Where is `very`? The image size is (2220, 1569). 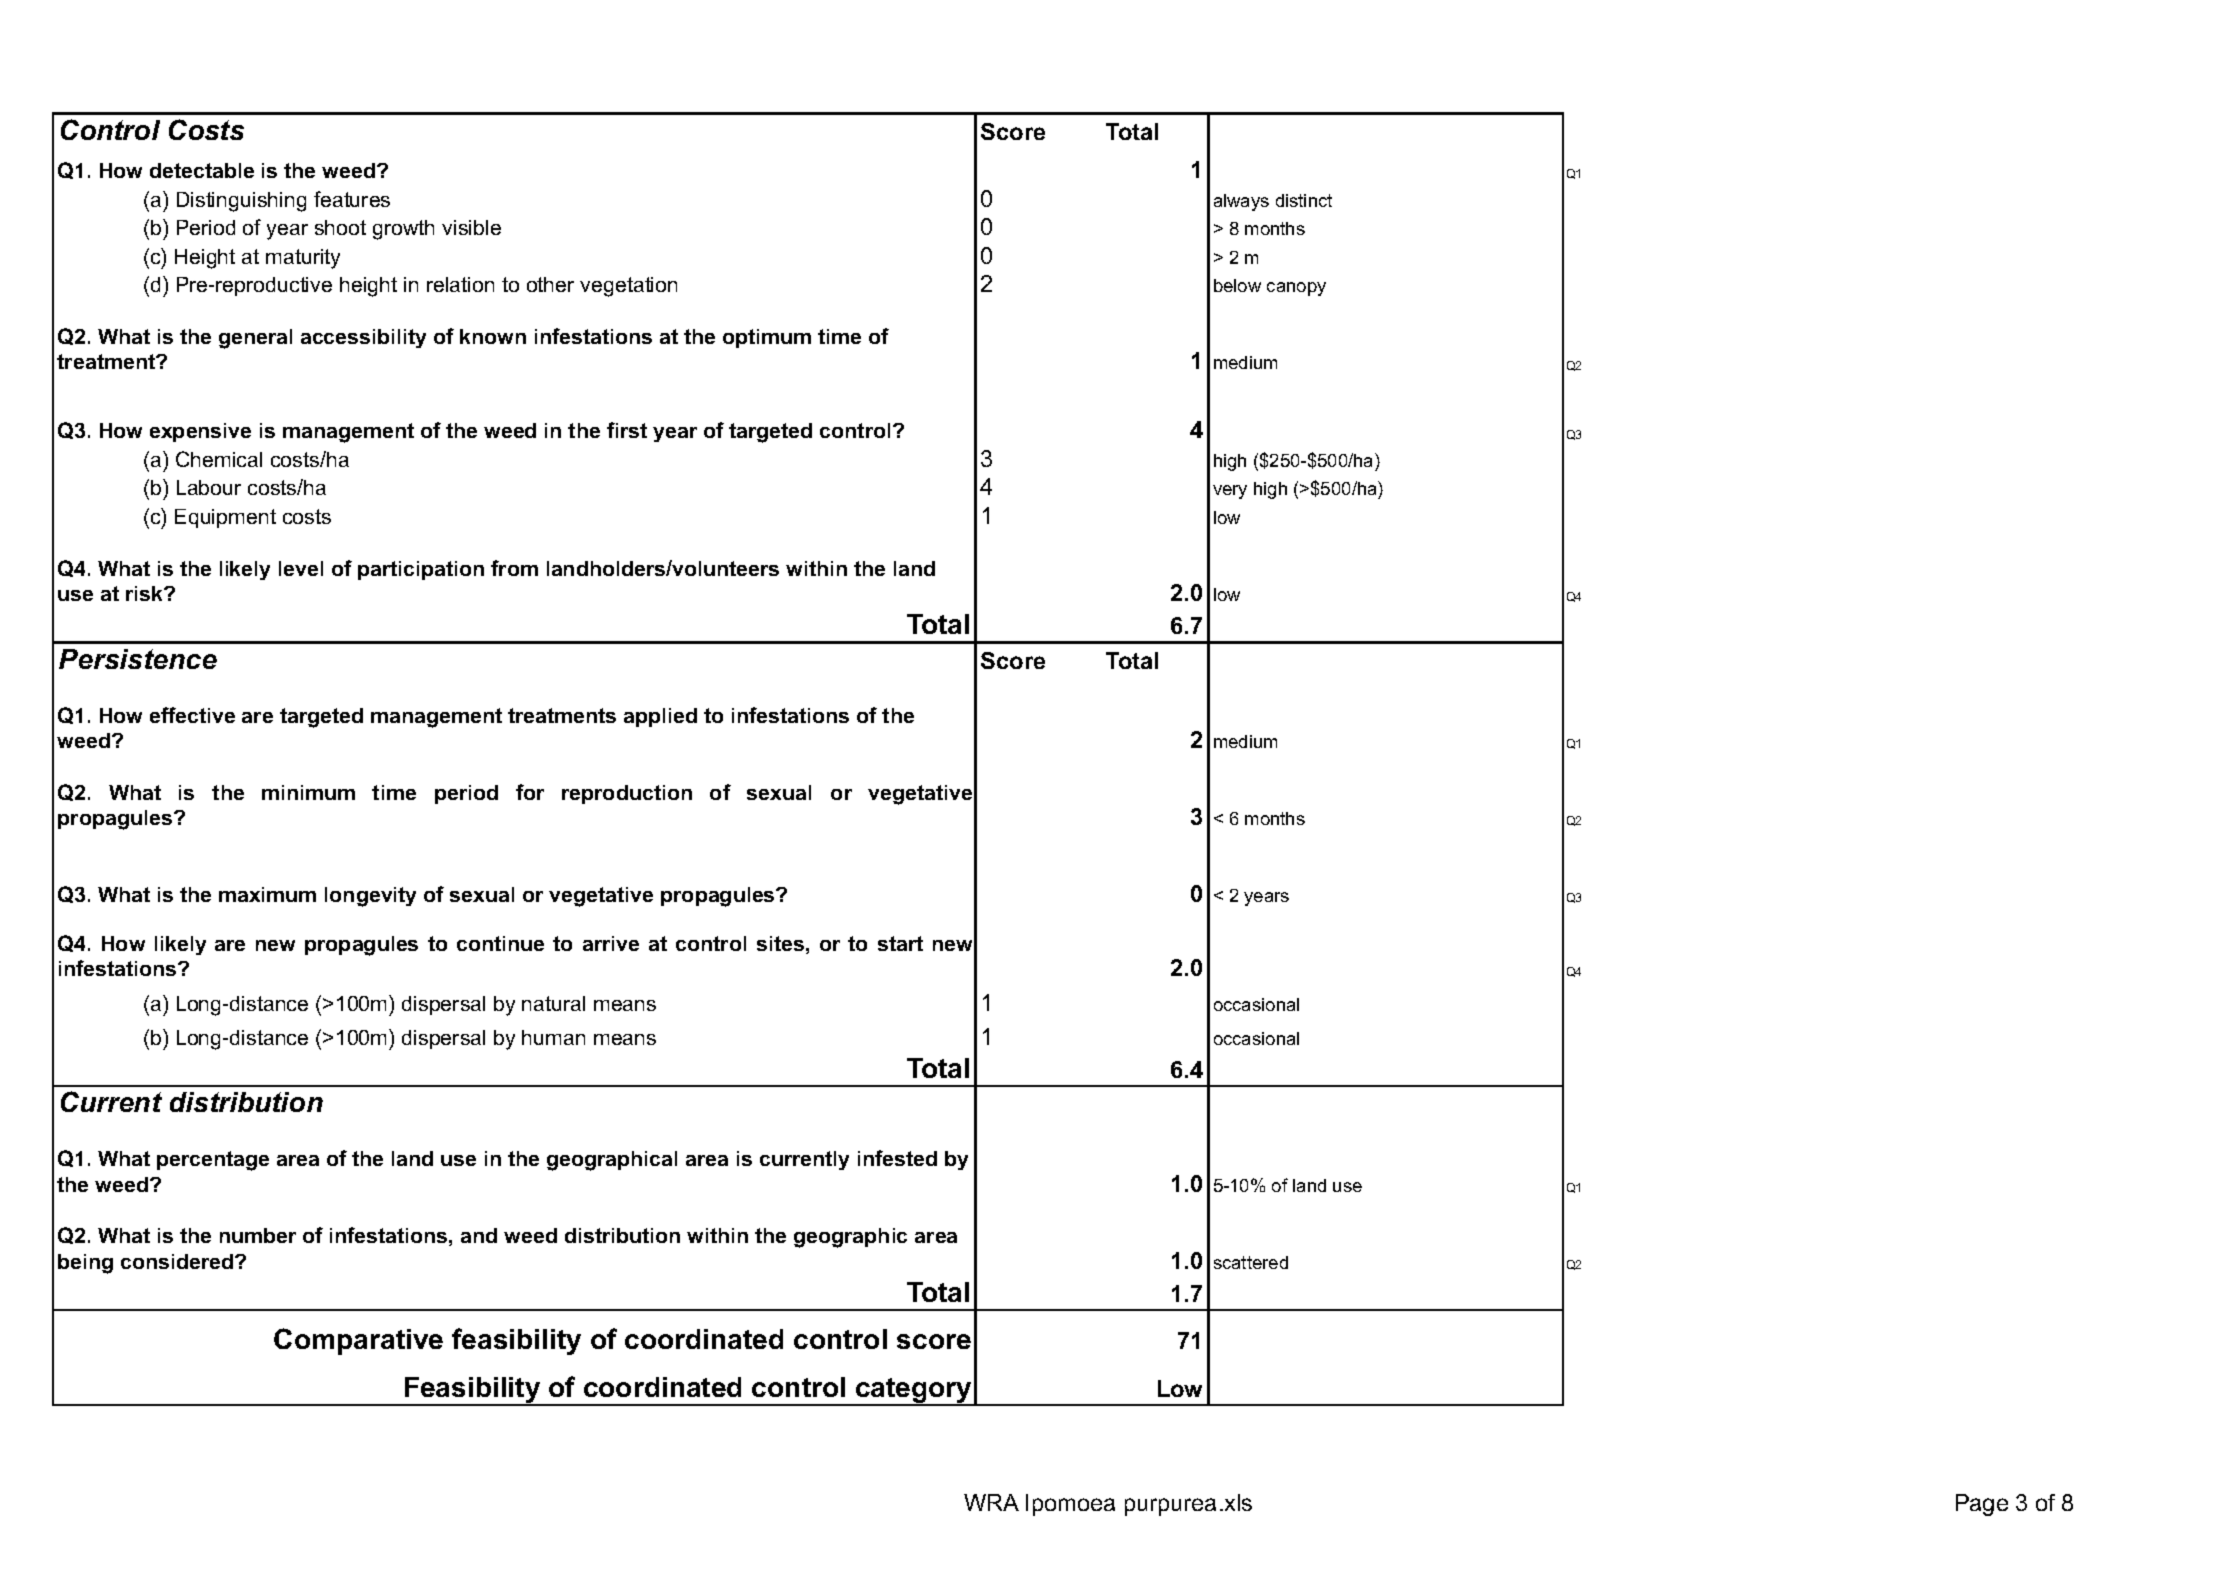
very is located at coordinates (1230, 492).
